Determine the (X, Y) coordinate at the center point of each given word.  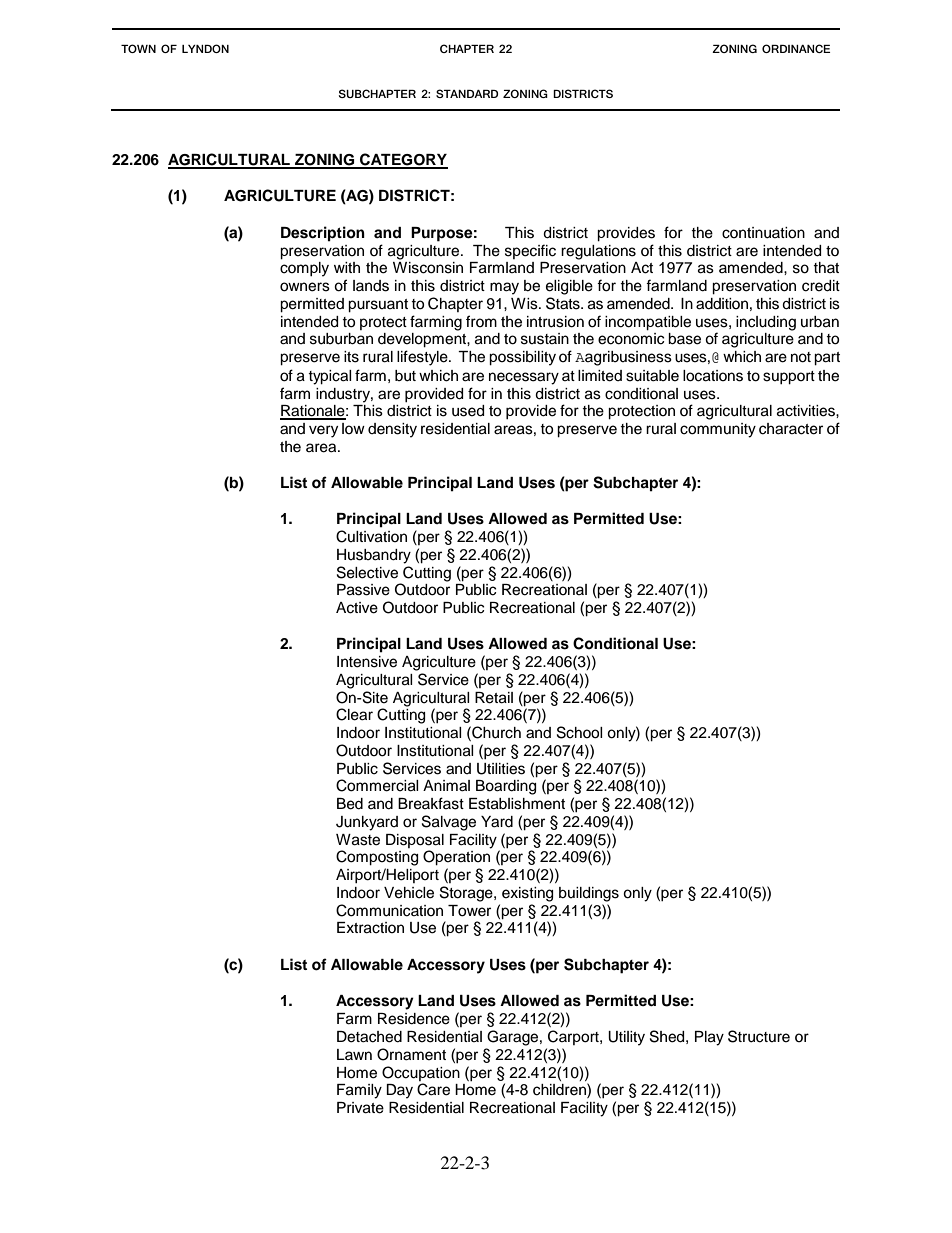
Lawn (354, 1054)
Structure (759, 1036)
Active (357, 608)
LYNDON (205, 48)
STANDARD (467, 93)
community (718, 430)
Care (433, 1089)
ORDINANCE (796, 48)
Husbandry (374, 556)
